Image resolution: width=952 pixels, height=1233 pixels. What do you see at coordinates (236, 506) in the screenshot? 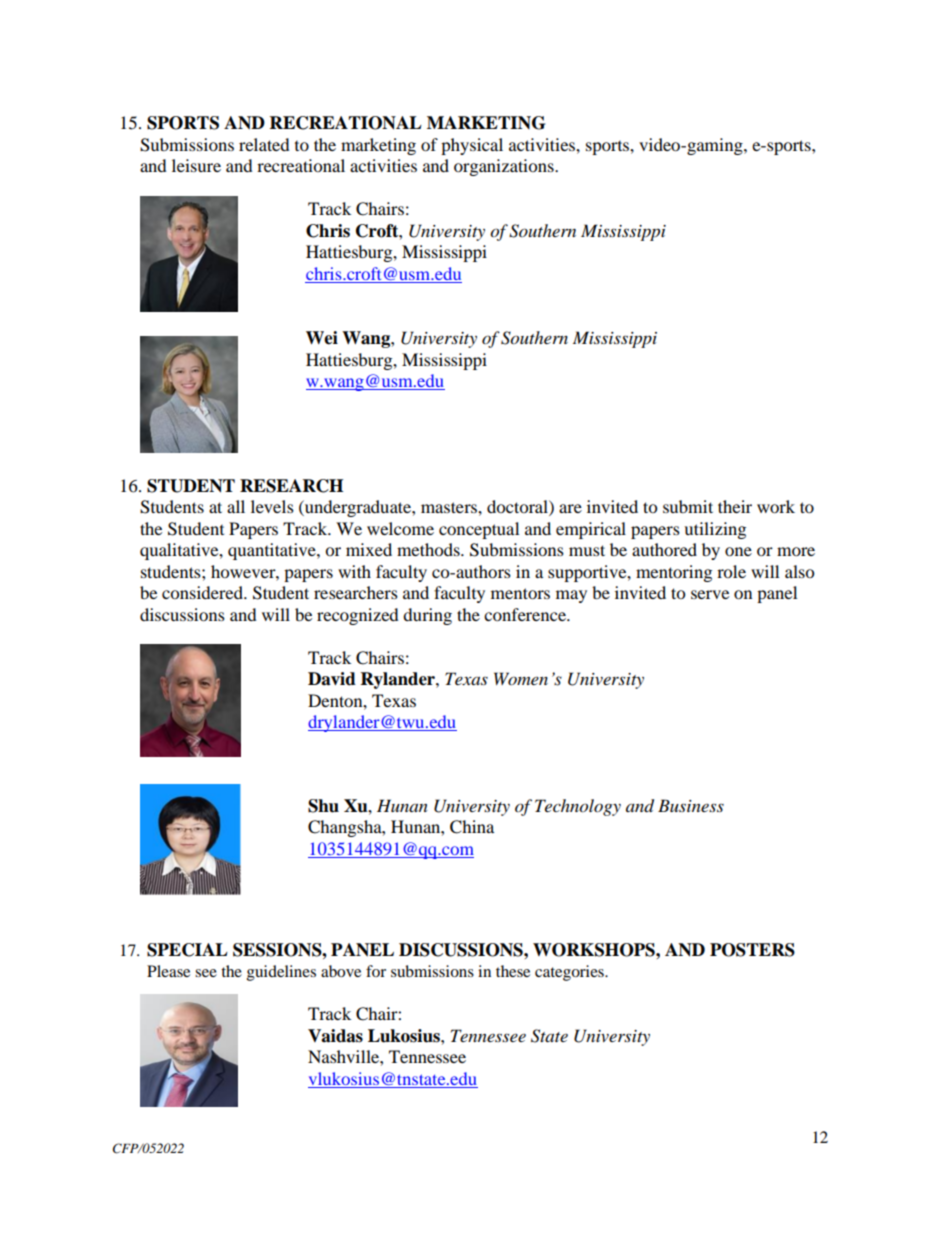
I see `all` at bounding box center [236, 506].
